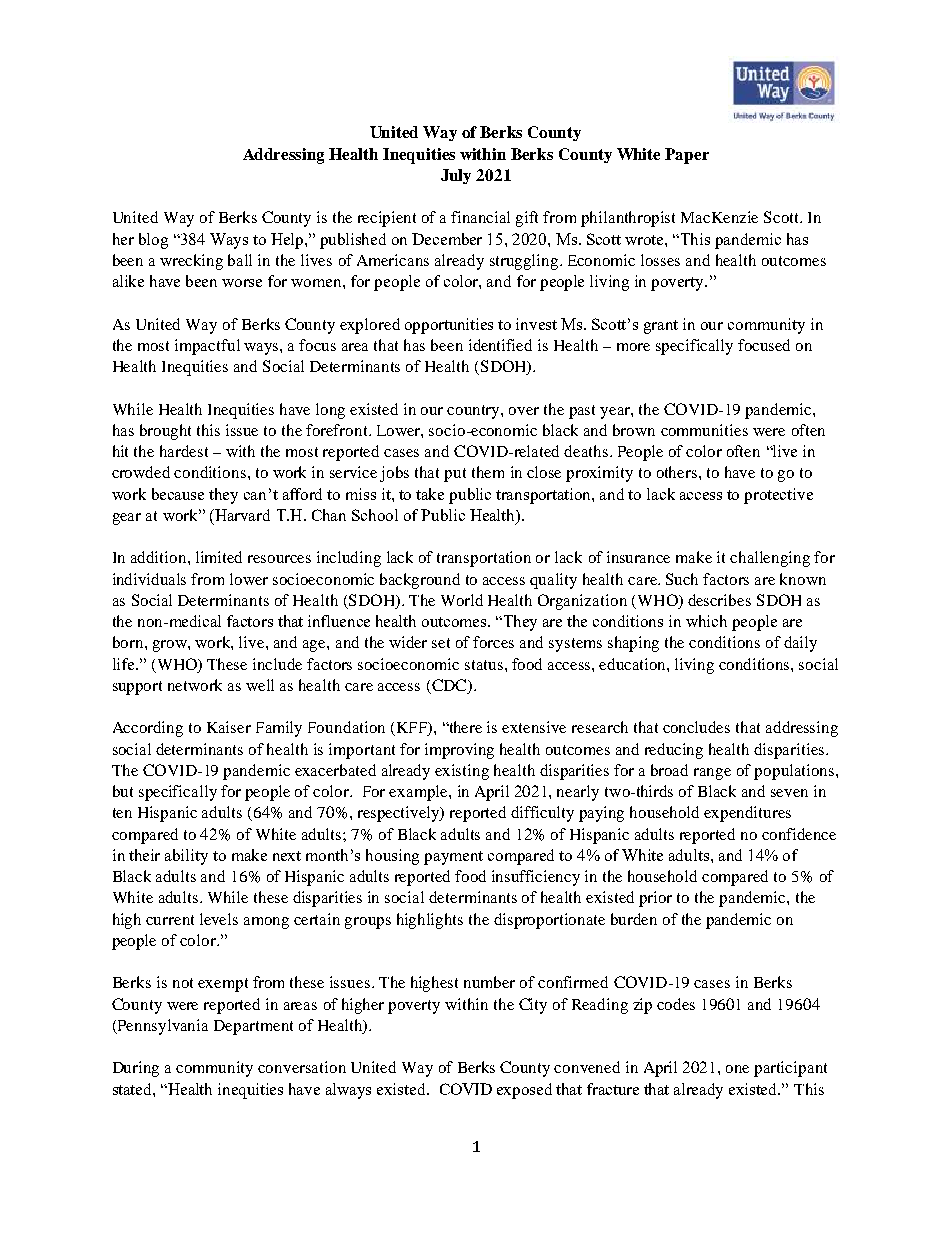 The width and height of the image is (952, 1233). Describe the element at coordinates (687, 156) in the image. I see `Paper` at that location.
